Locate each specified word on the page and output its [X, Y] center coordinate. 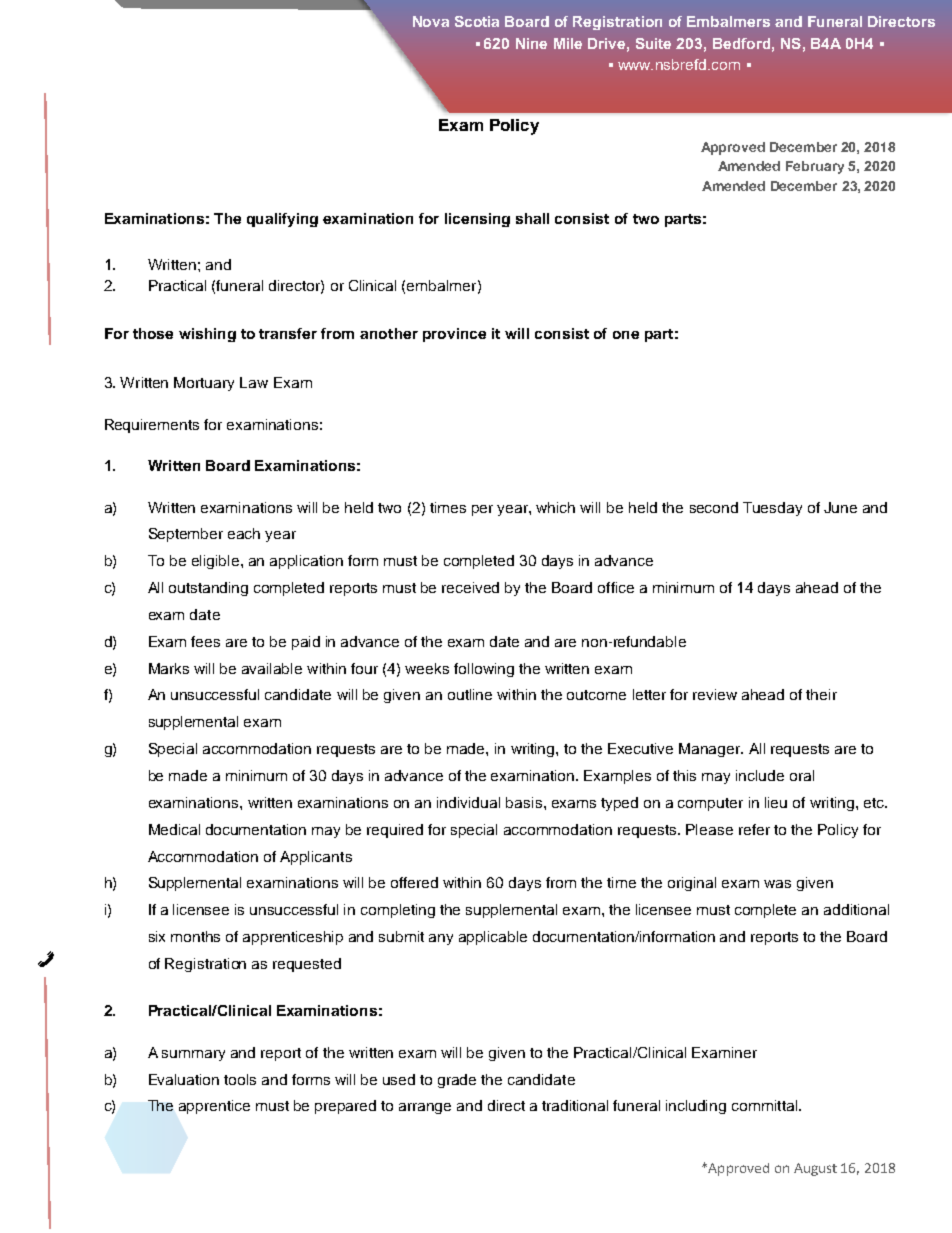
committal [764, 1105]
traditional [575, 1105]
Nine [531, 43]
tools [240, 1079]
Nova [431, 21]
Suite [653, 43]
